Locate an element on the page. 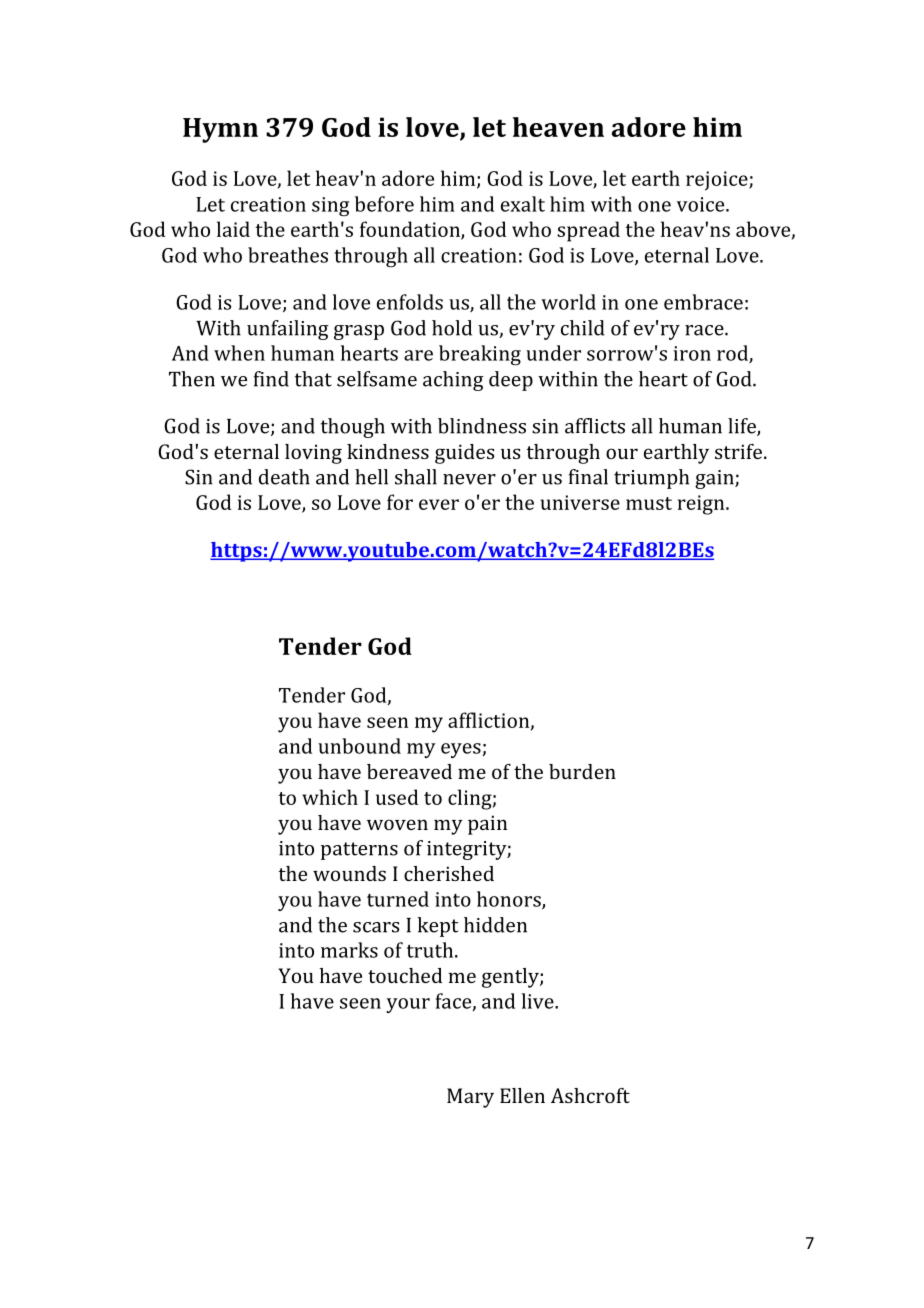 Image resolution: width=924 pixels, height=1308 pixels. burden is located at coordinates (582, 771).
